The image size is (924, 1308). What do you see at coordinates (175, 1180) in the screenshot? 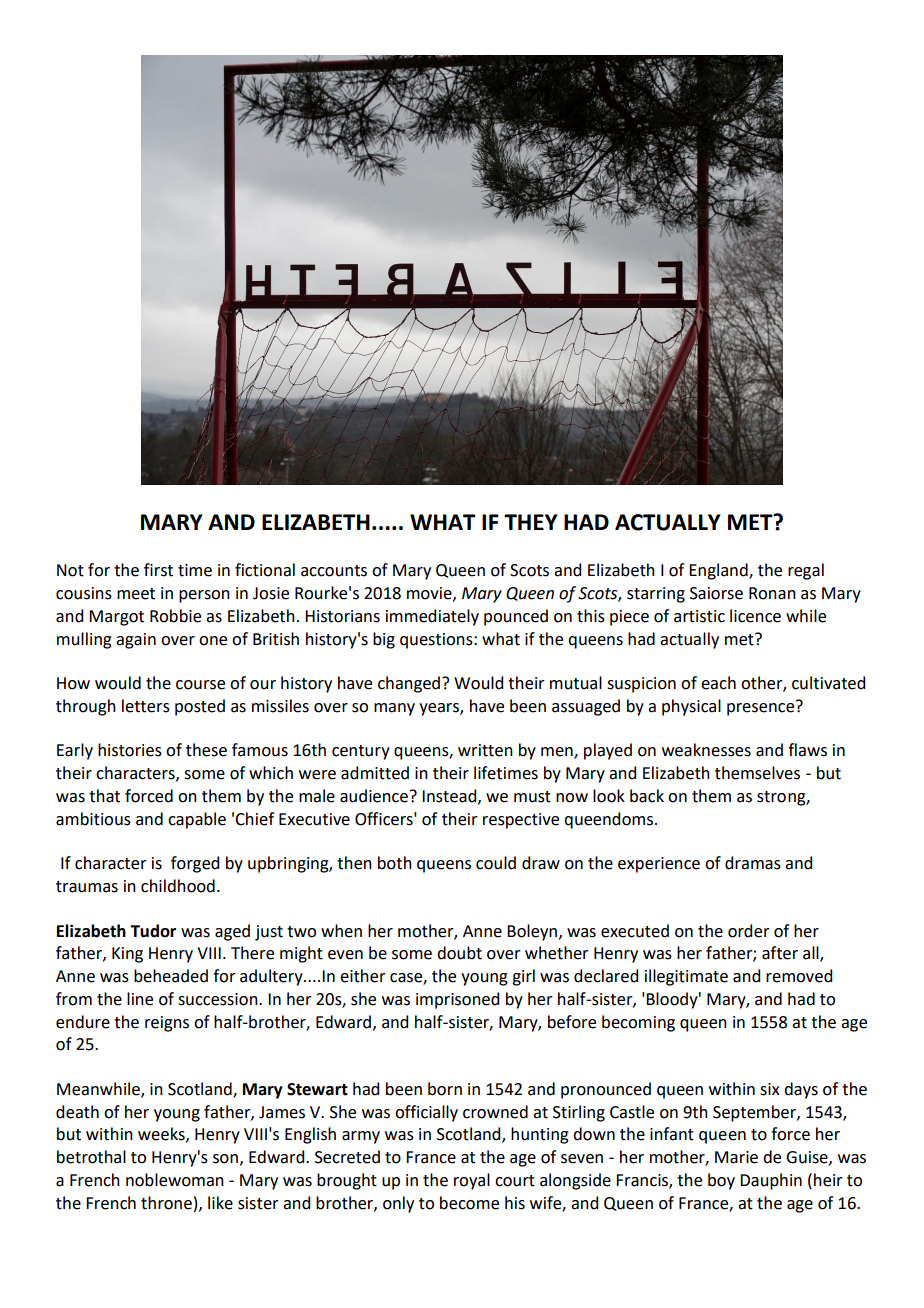
I see `noblewoman` at bounding box center [175, 1180].
